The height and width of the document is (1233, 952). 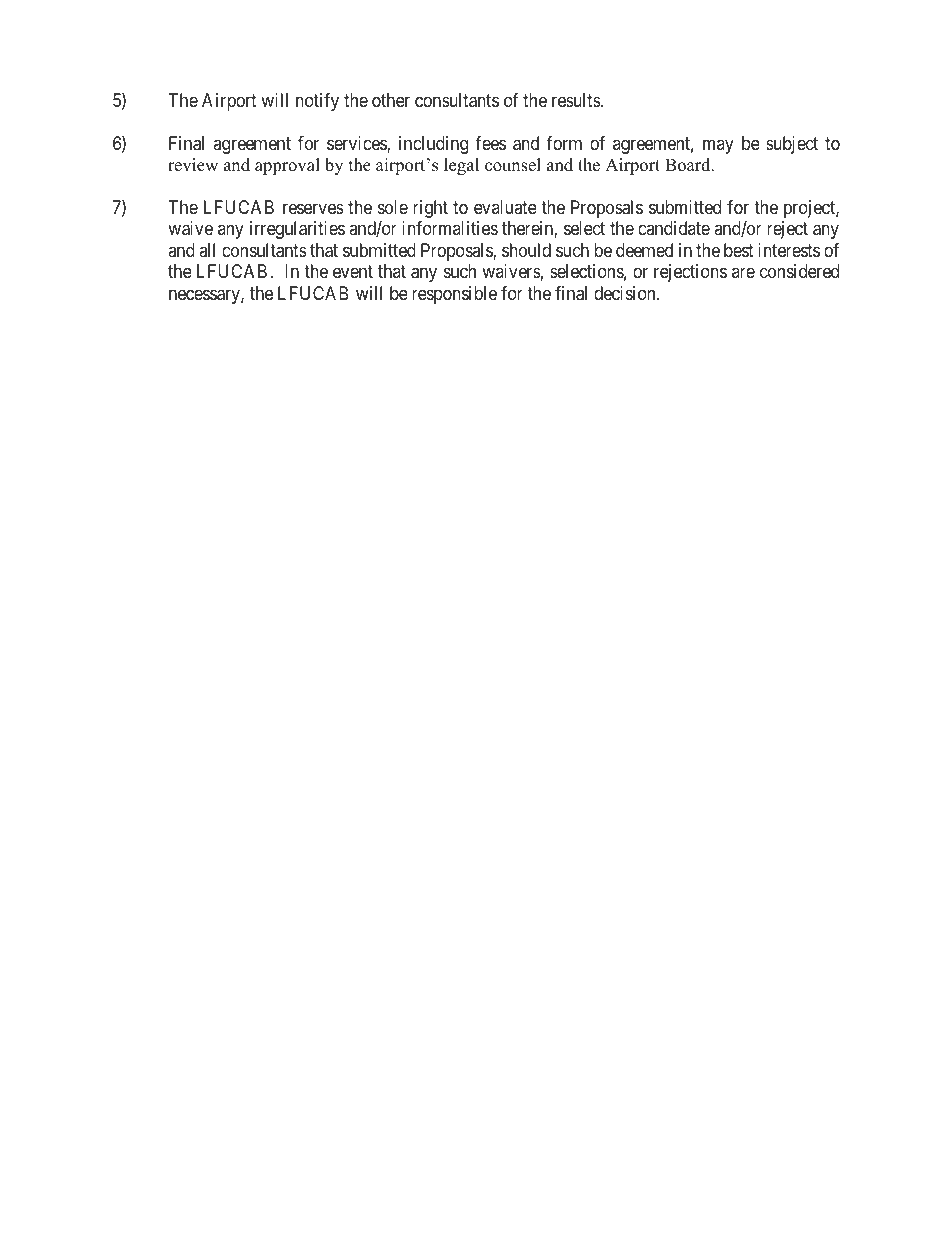 What do you see at coordinates (287, 166) in the document?
I see `approval` at bounding box center [287, 166].
